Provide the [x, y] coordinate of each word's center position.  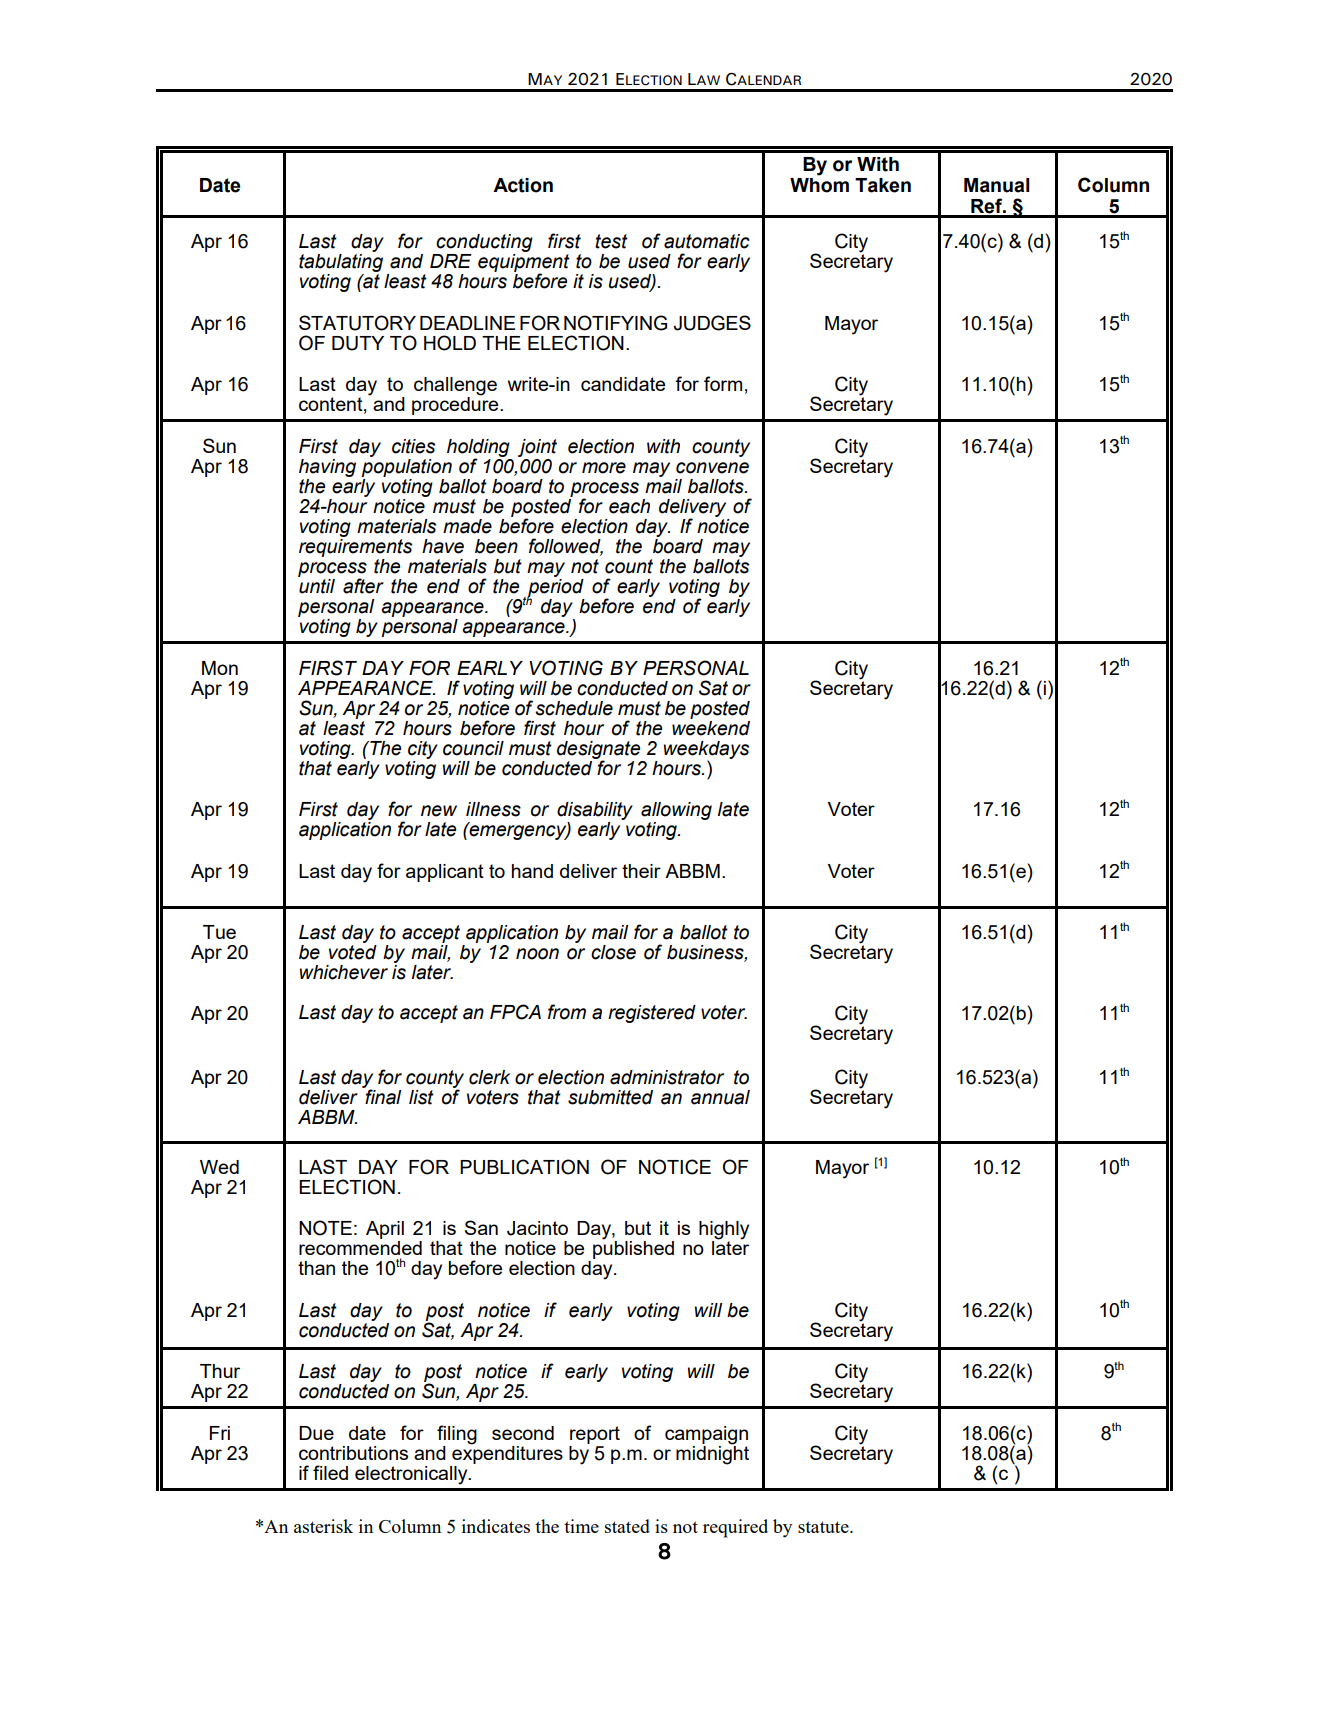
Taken [883, 185]
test [611, 241]
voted [353, 952]
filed [330, 1472]
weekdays [706, 751]
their [641, 871]
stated [627, 1526]
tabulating [341, 264]
